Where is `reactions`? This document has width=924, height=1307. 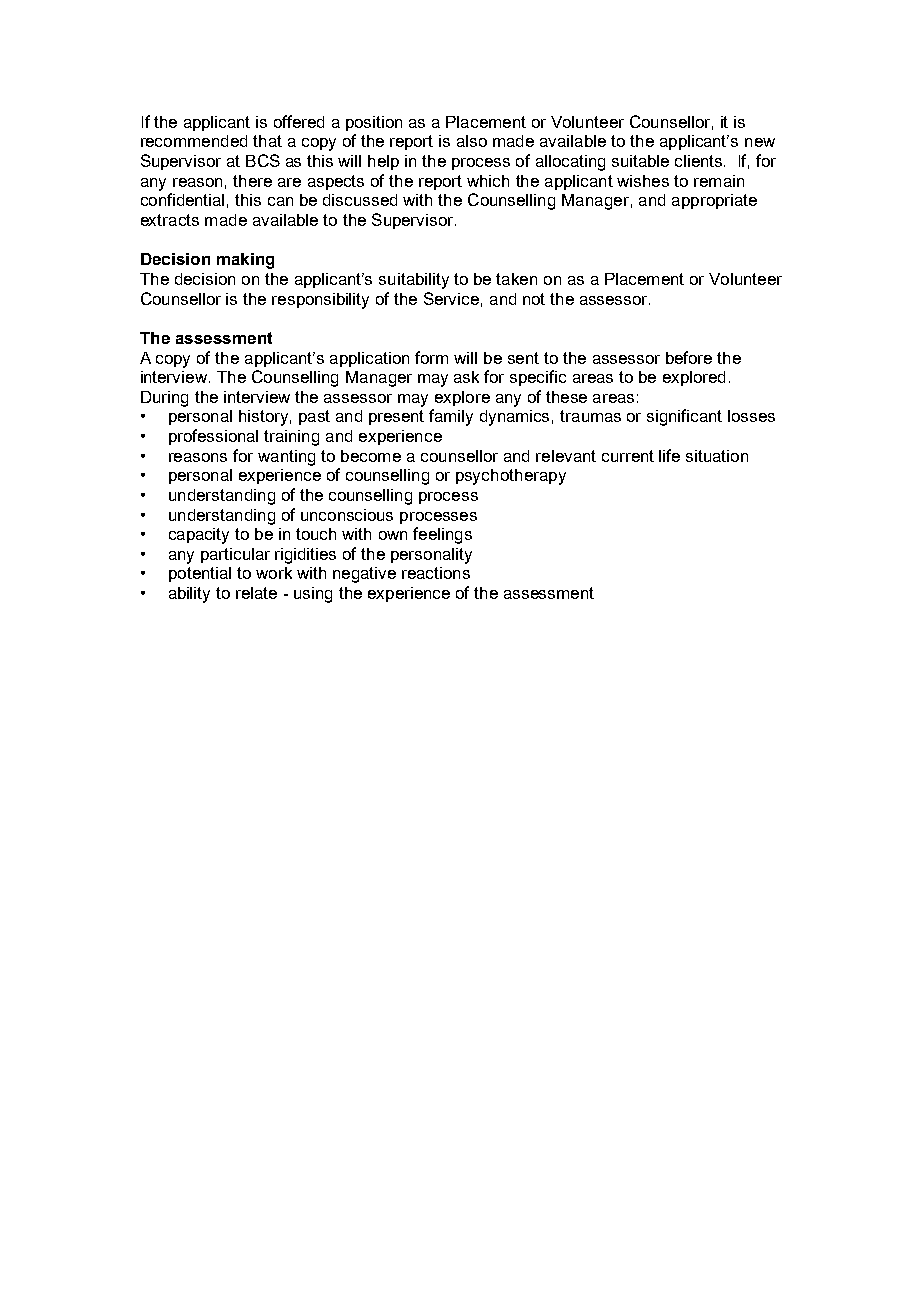
reactions is located at coordinates (436, 573).
